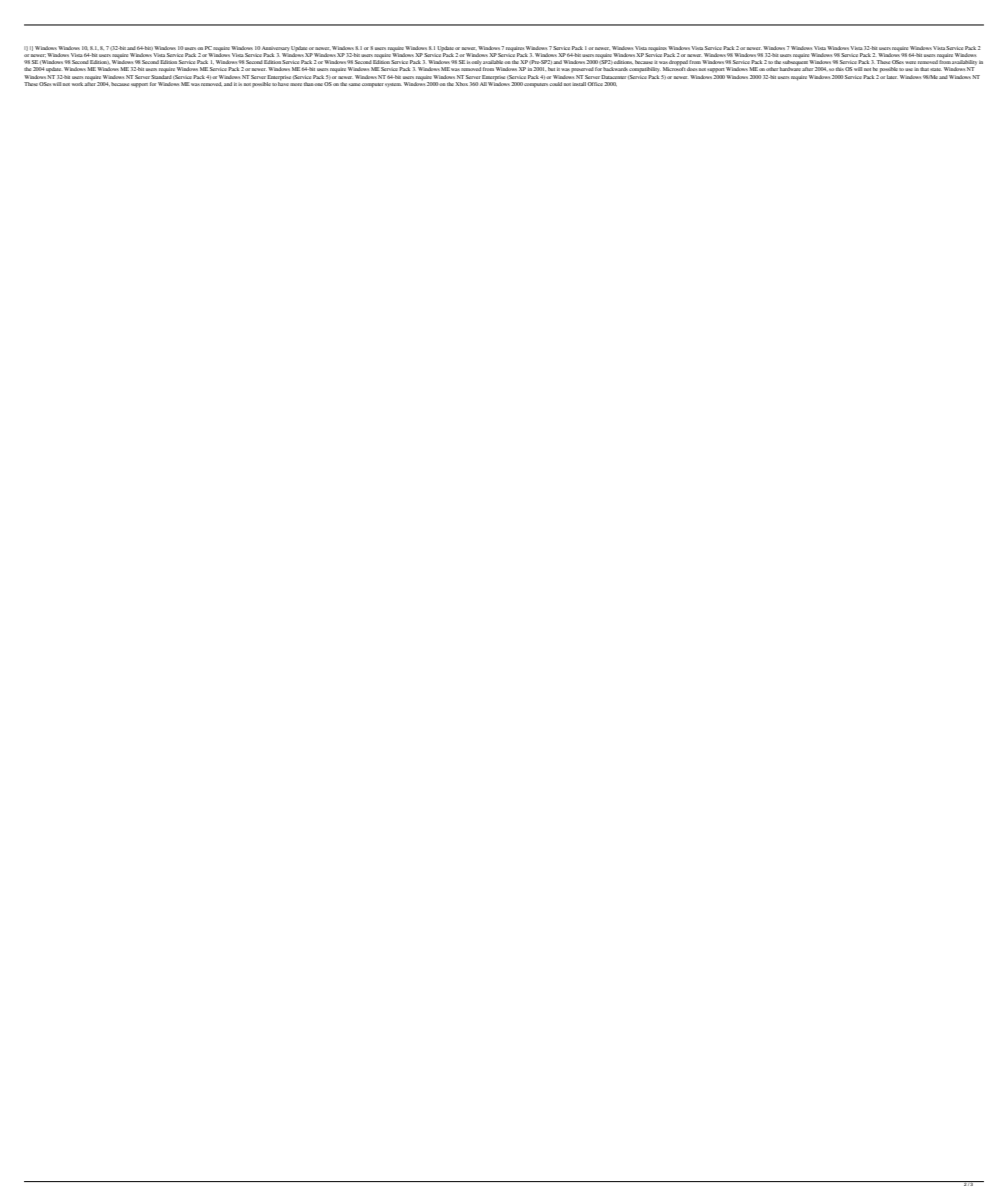 This screenshot has height=1198, width=1008. Describe the element at coordinates (936, 69) in the screenshot. I see `state` at that location.
